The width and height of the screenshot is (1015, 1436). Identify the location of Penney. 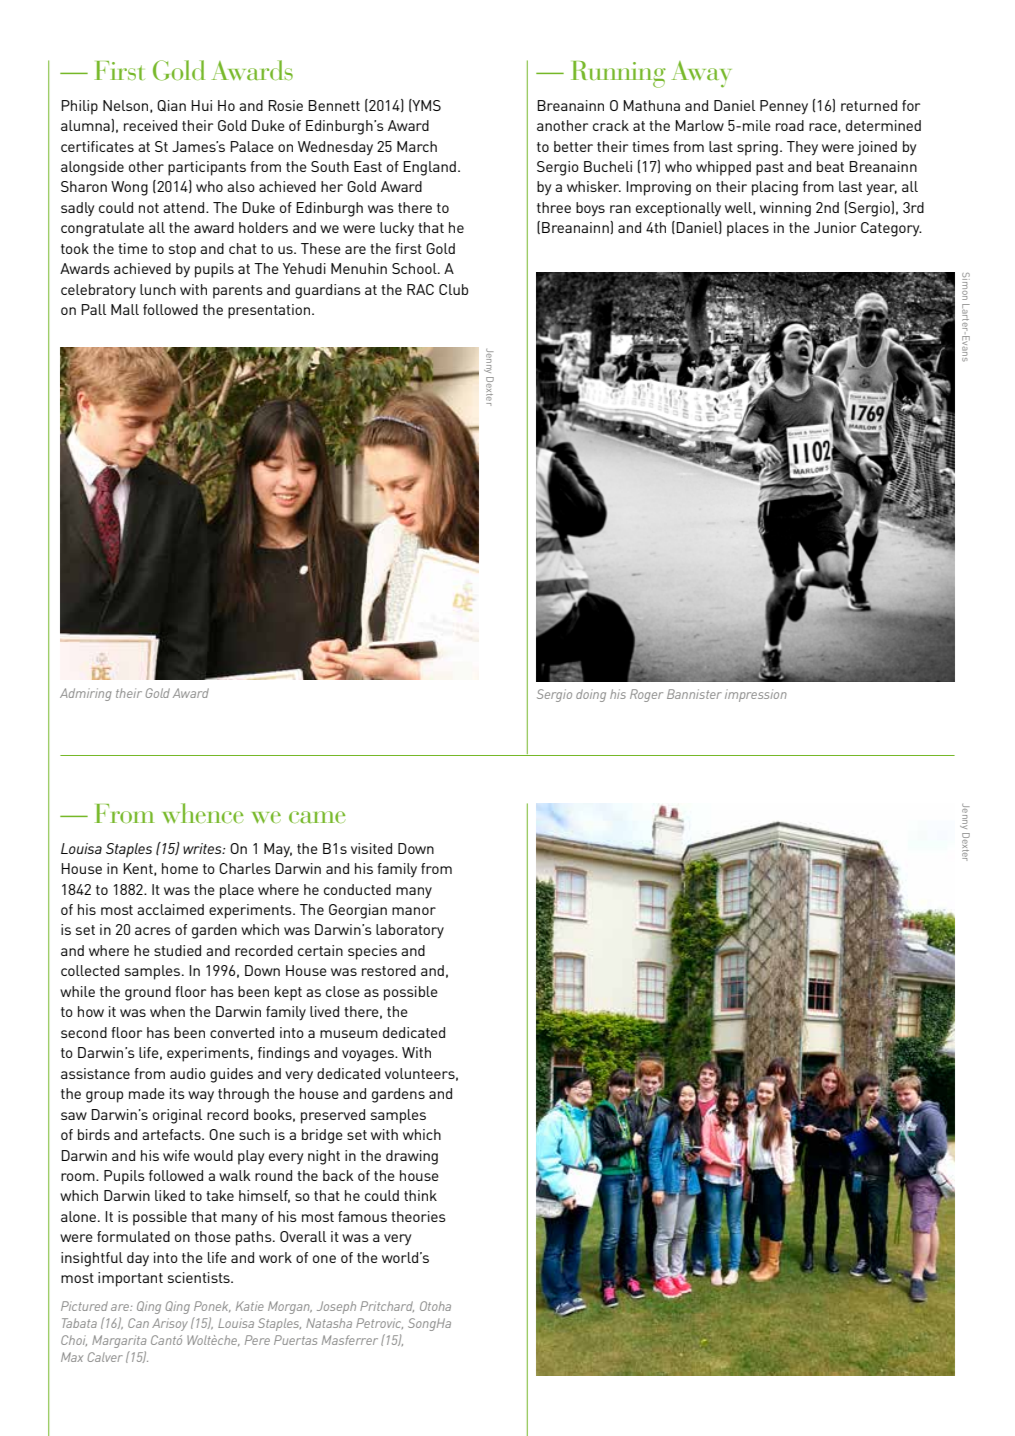
(784, 107).
